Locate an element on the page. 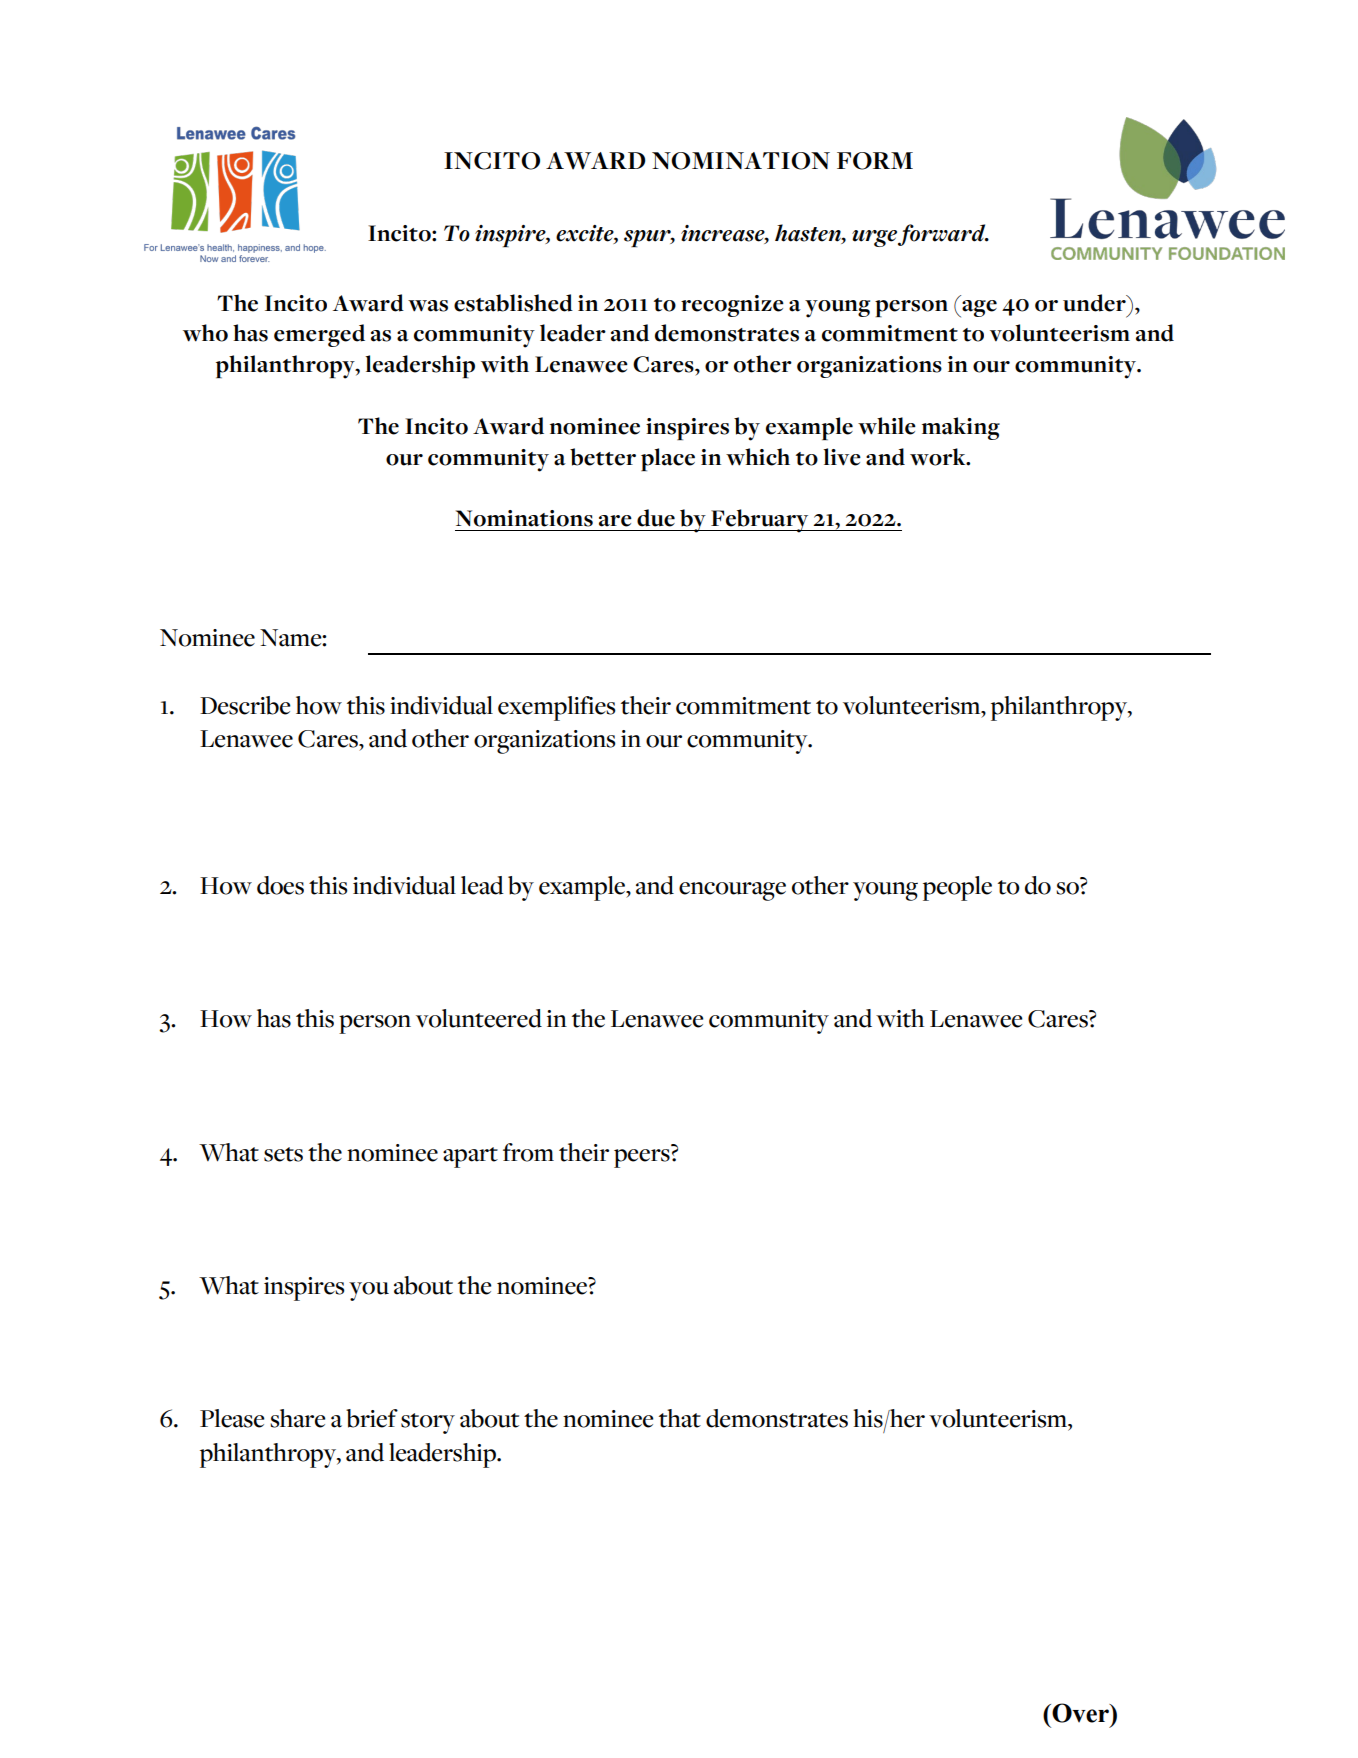 This image has height=1758, width=1358. recognize is located at coordinates (732, 306).
